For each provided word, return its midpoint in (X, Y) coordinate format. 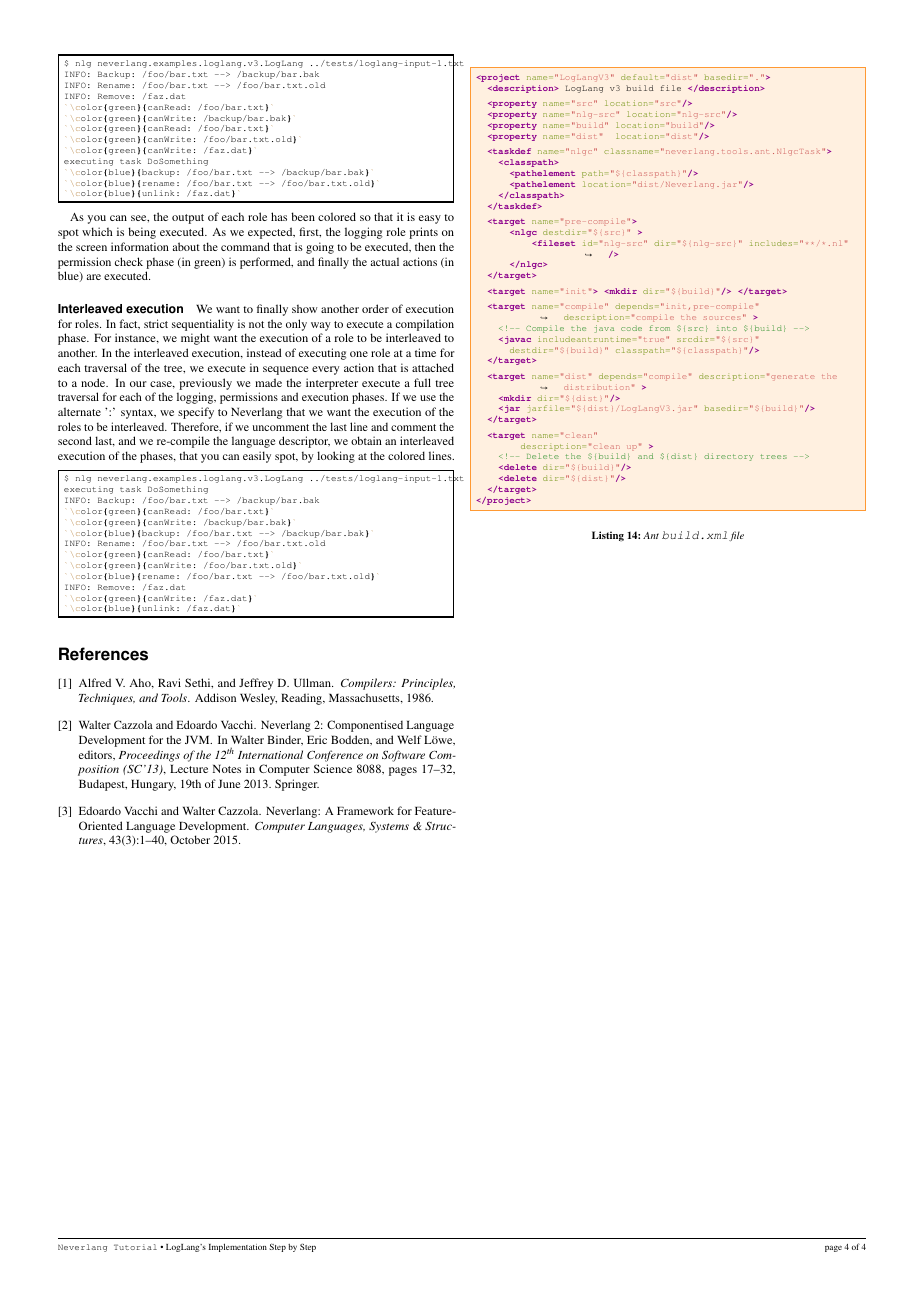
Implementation (238, 1247)
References (103, 654)
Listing (608, 536)
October (190, 839)
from (660, 328)
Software (403, 756)
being (142, 233)
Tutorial (135, 1247)
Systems (389, 827)
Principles (428, 684)
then (425, 246)
